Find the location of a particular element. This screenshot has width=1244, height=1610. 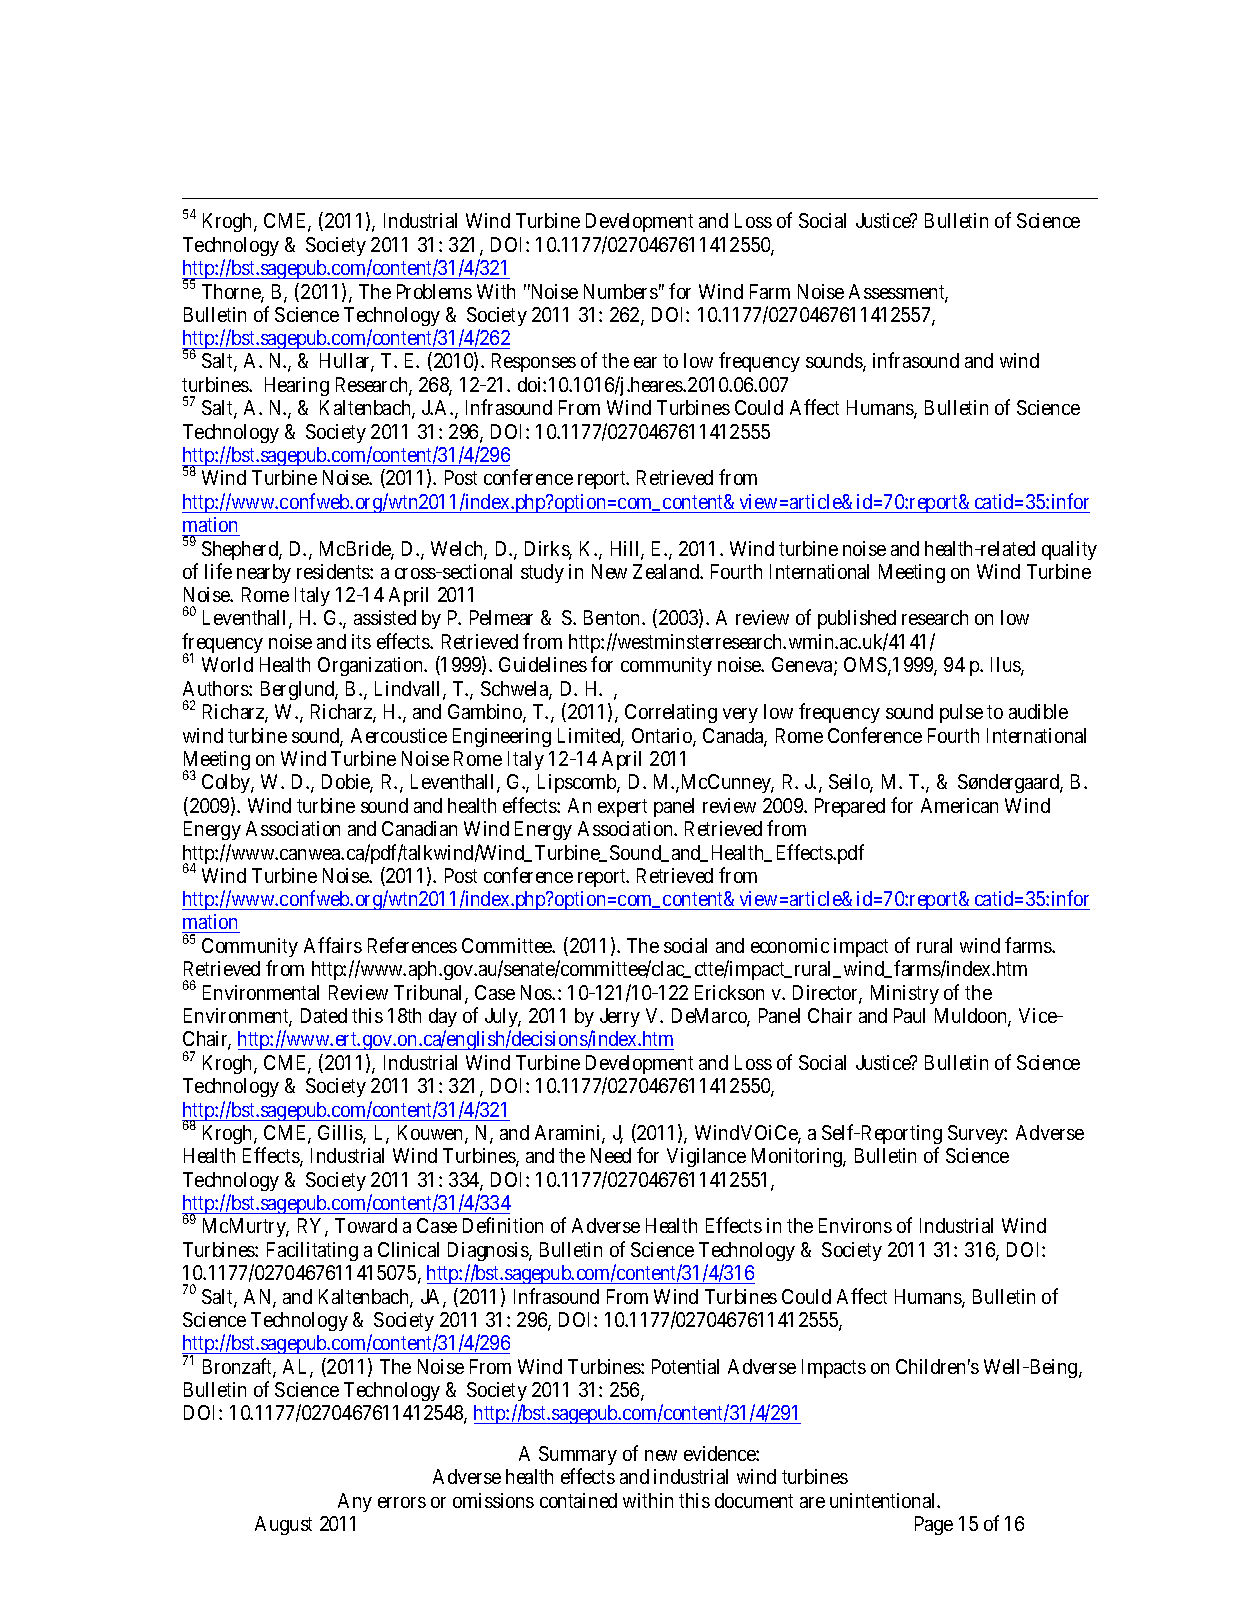

quality is located at coordinates (1069, 550).
